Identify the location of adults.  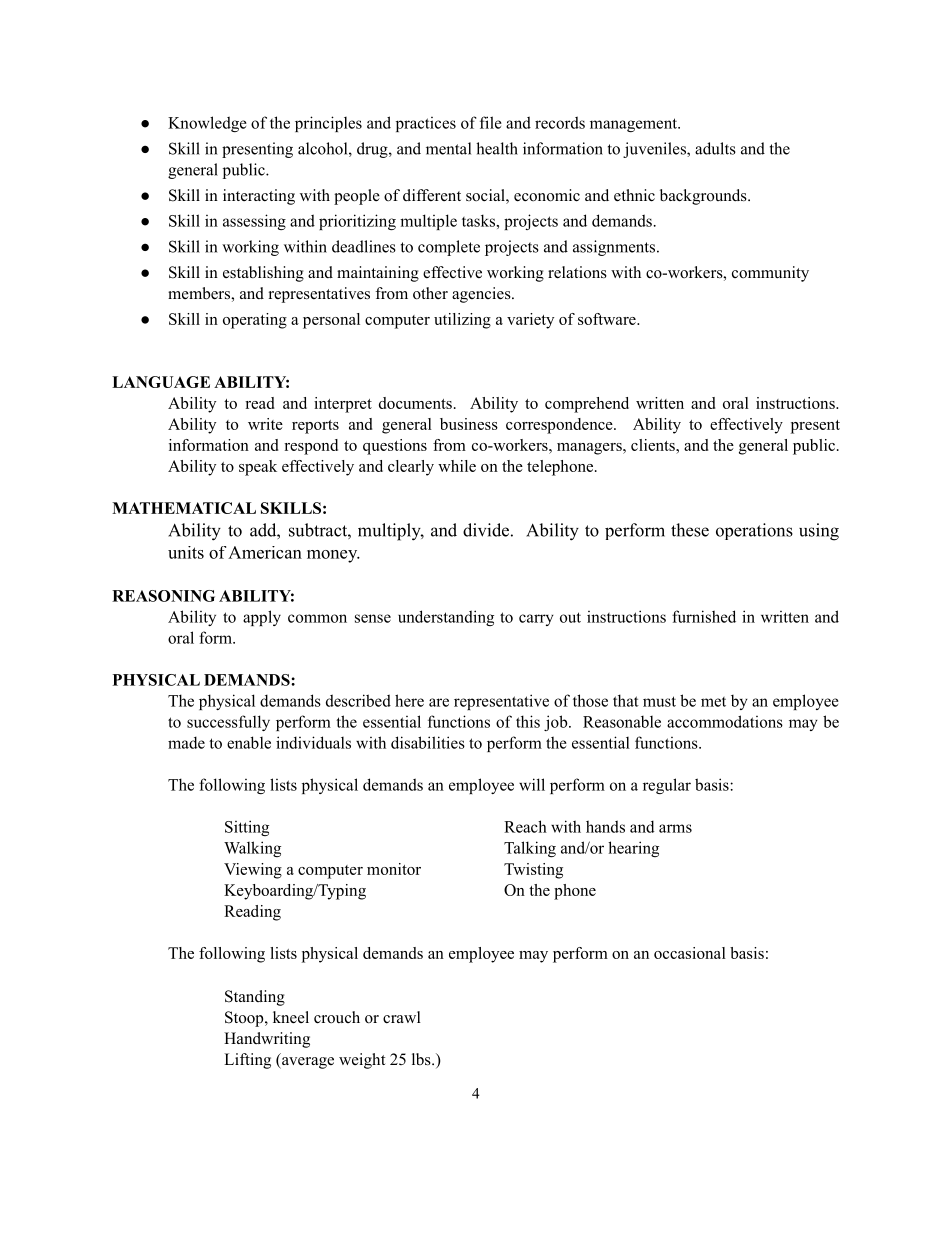
(715, 148).
